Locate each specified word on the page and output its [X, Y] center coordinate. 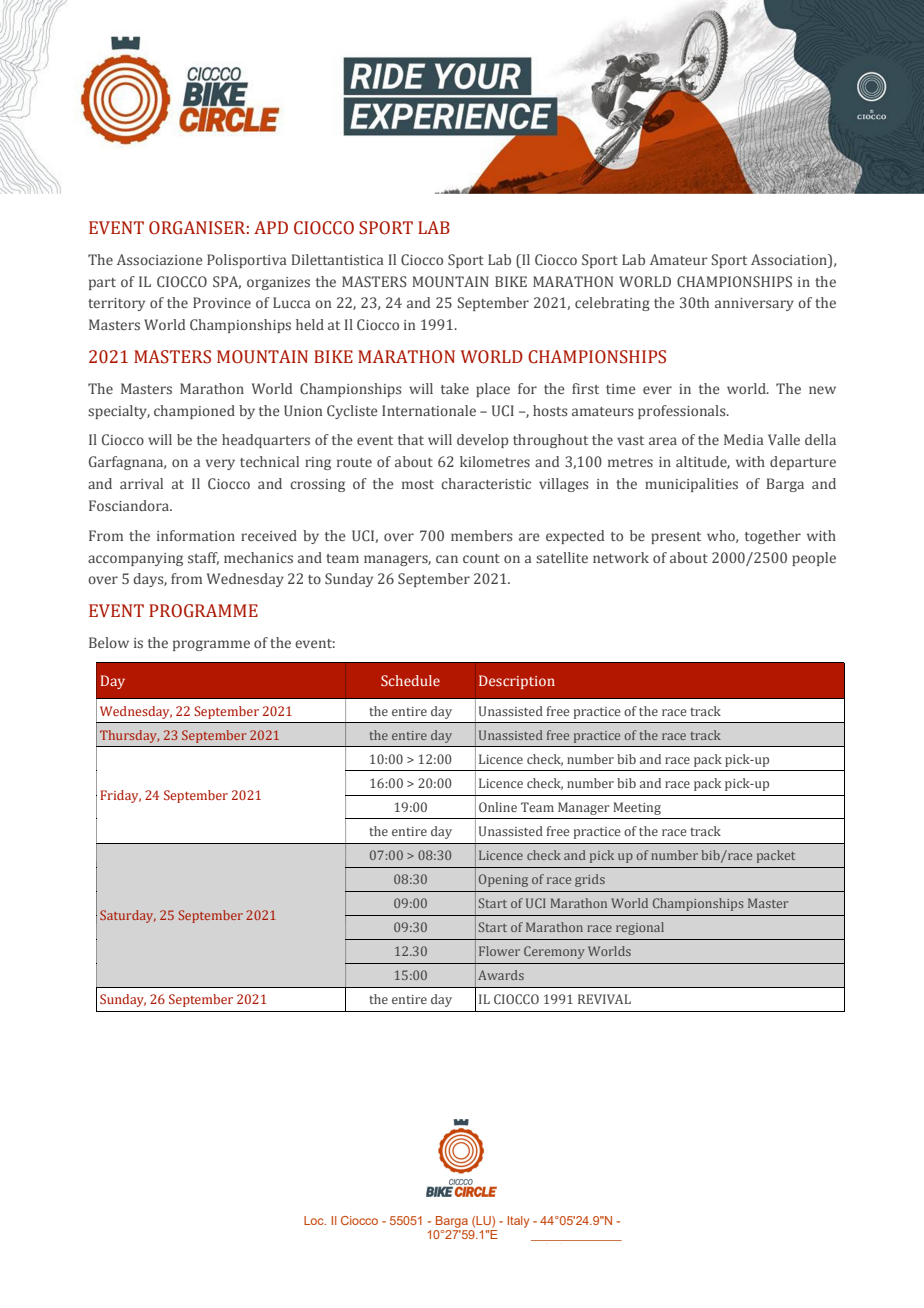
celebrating [612, 304]
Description [517, 682]
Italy [518, 1222]
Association [790, 259]
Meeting [637, 808]
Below [109, 642]
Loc [315, 1220]
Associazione [160, 259]
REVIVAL [604, 999]
